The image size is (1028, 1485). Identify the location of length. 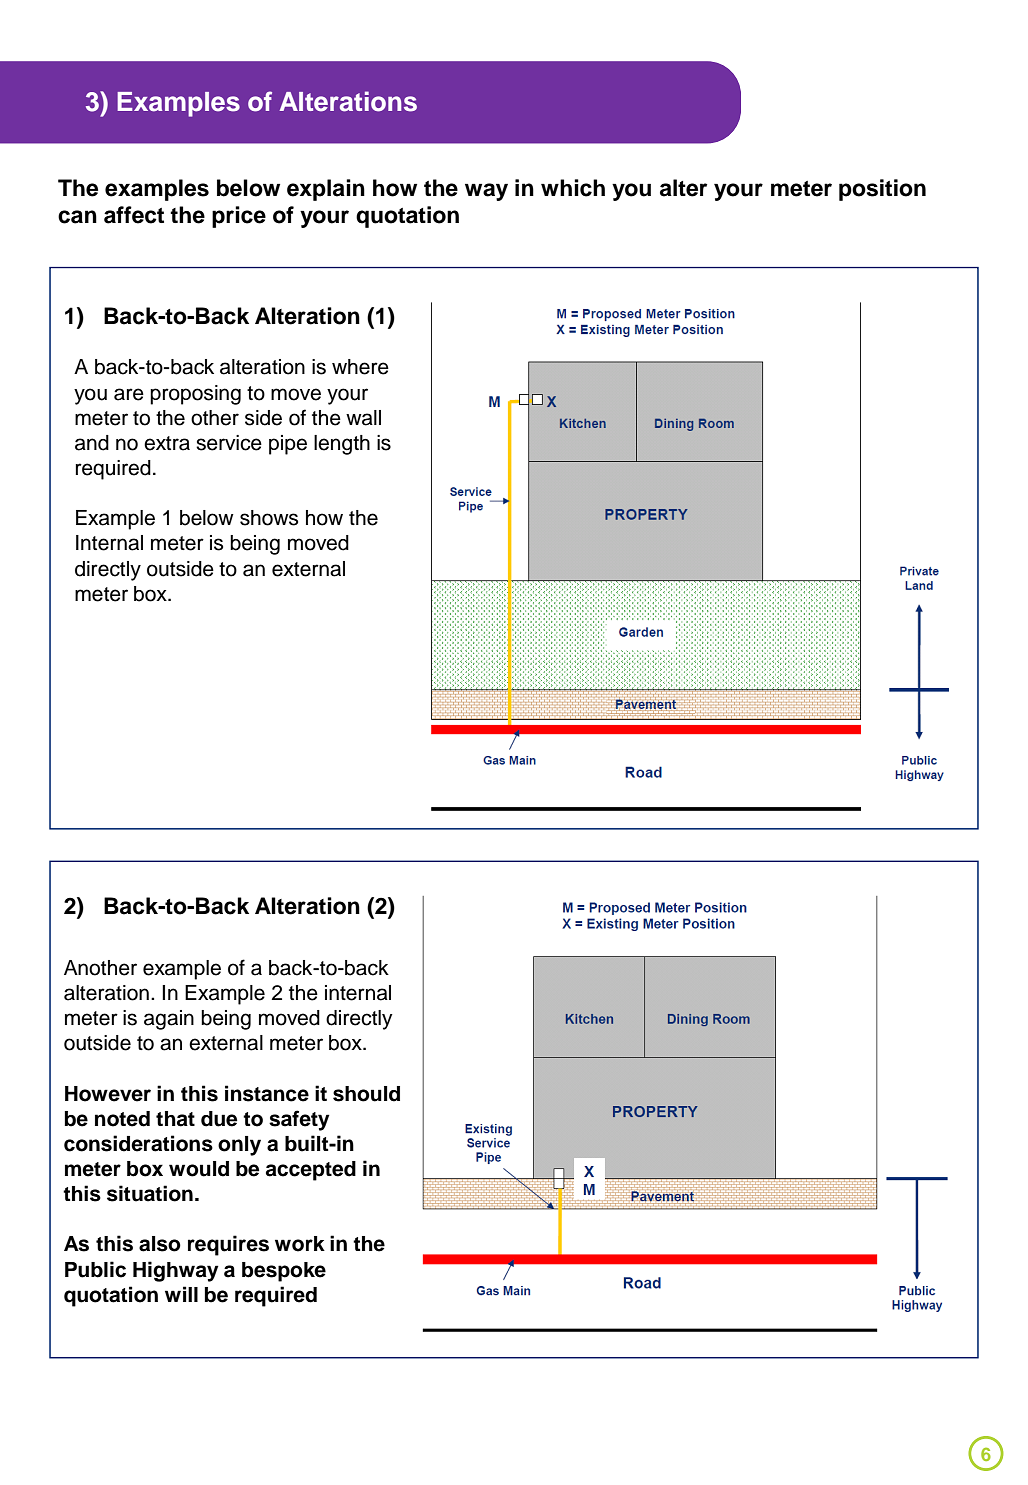
(342, 445).
